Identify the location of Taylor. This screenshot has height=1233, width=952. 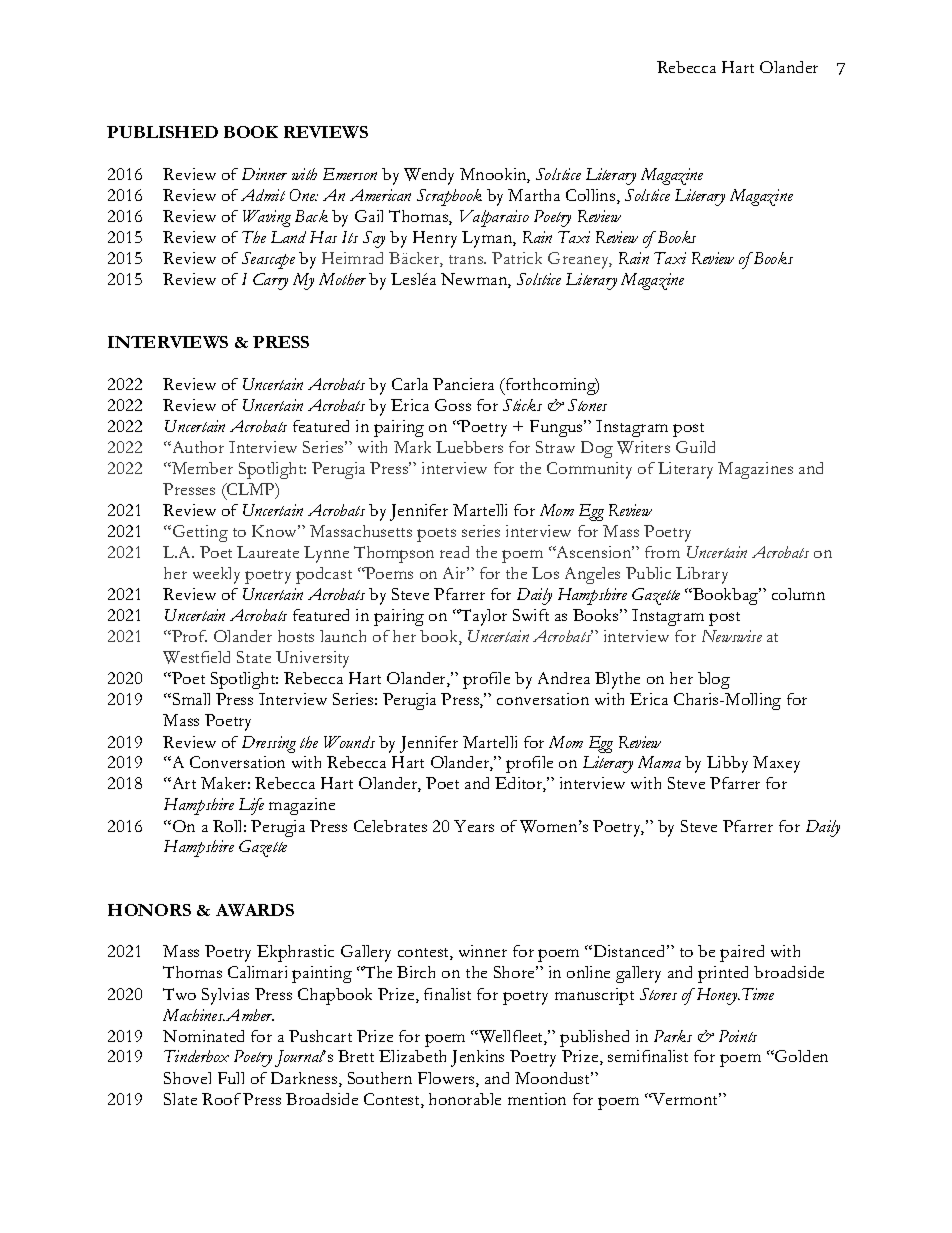
(482, 617).
